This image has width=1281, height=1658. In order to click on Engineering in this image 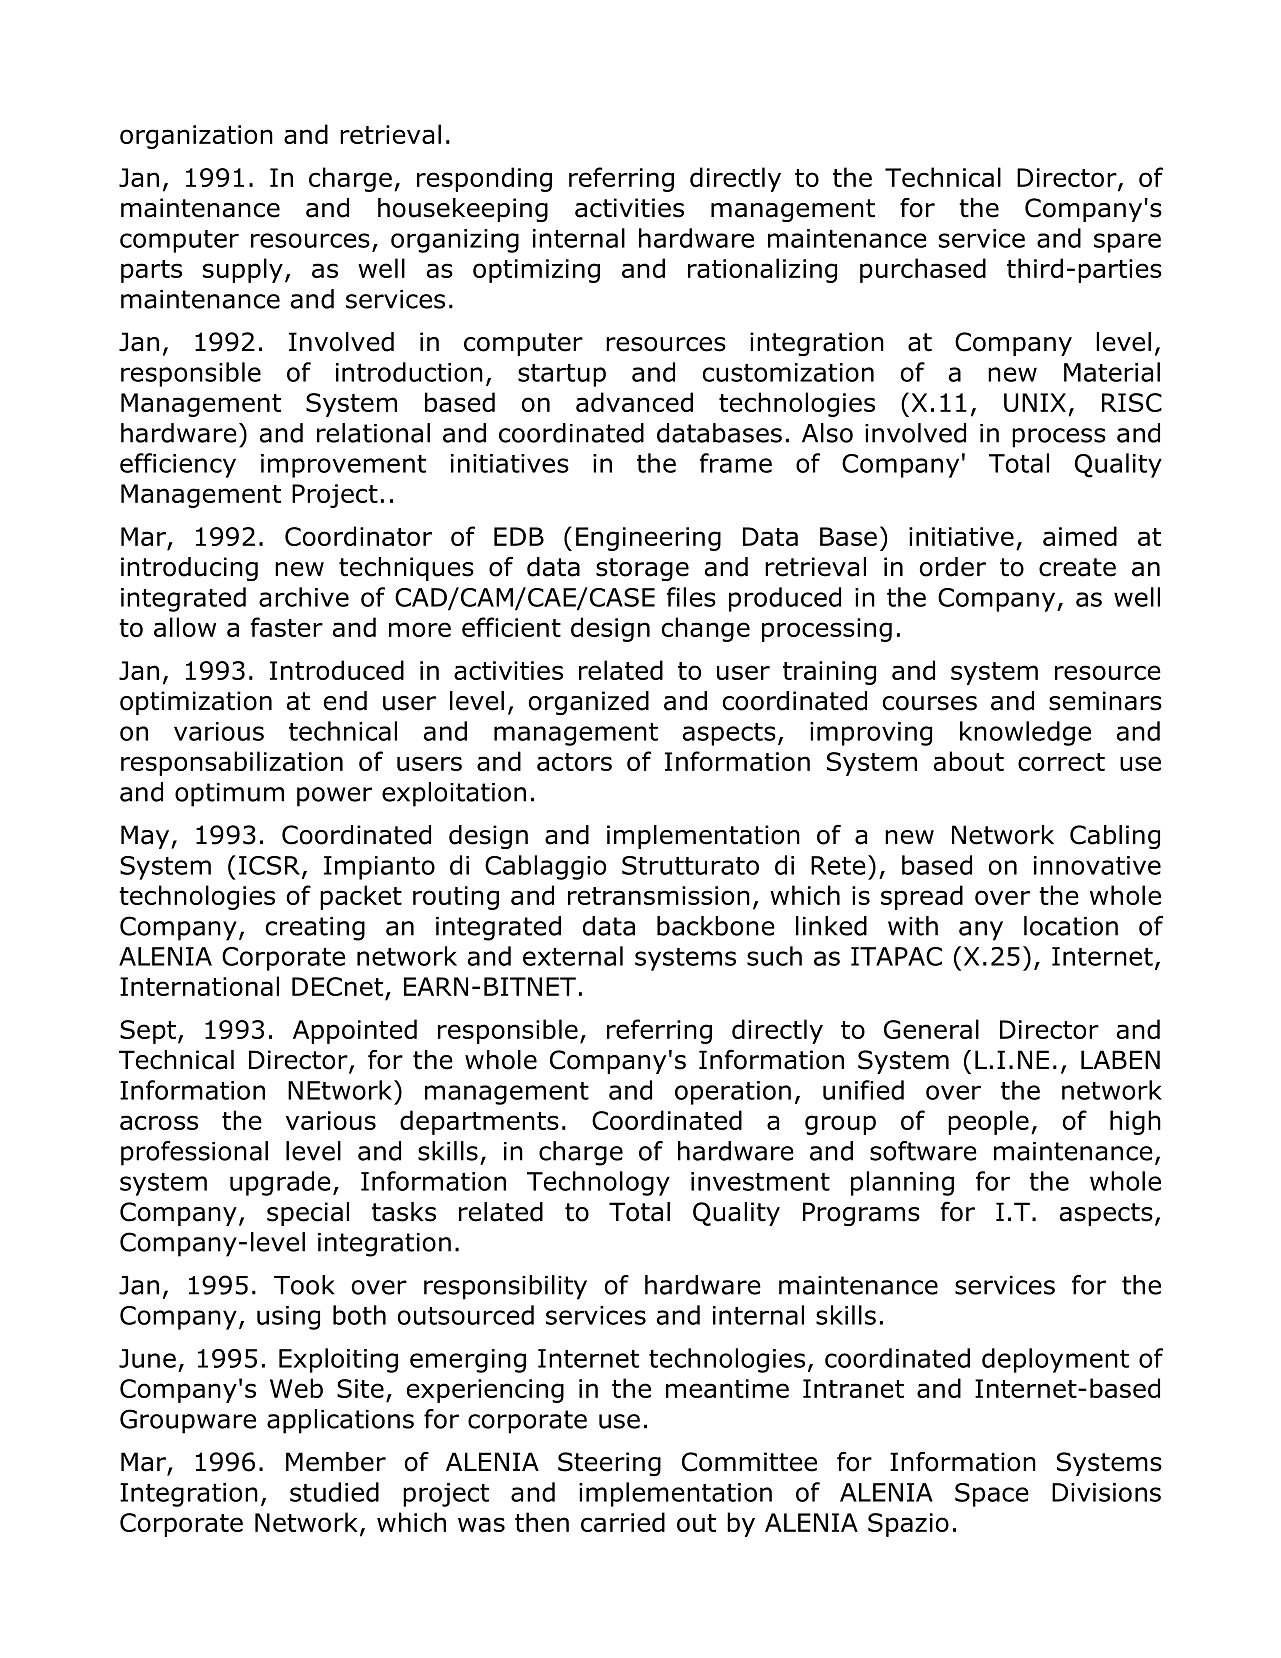, I will do `click(648, 539)`.
